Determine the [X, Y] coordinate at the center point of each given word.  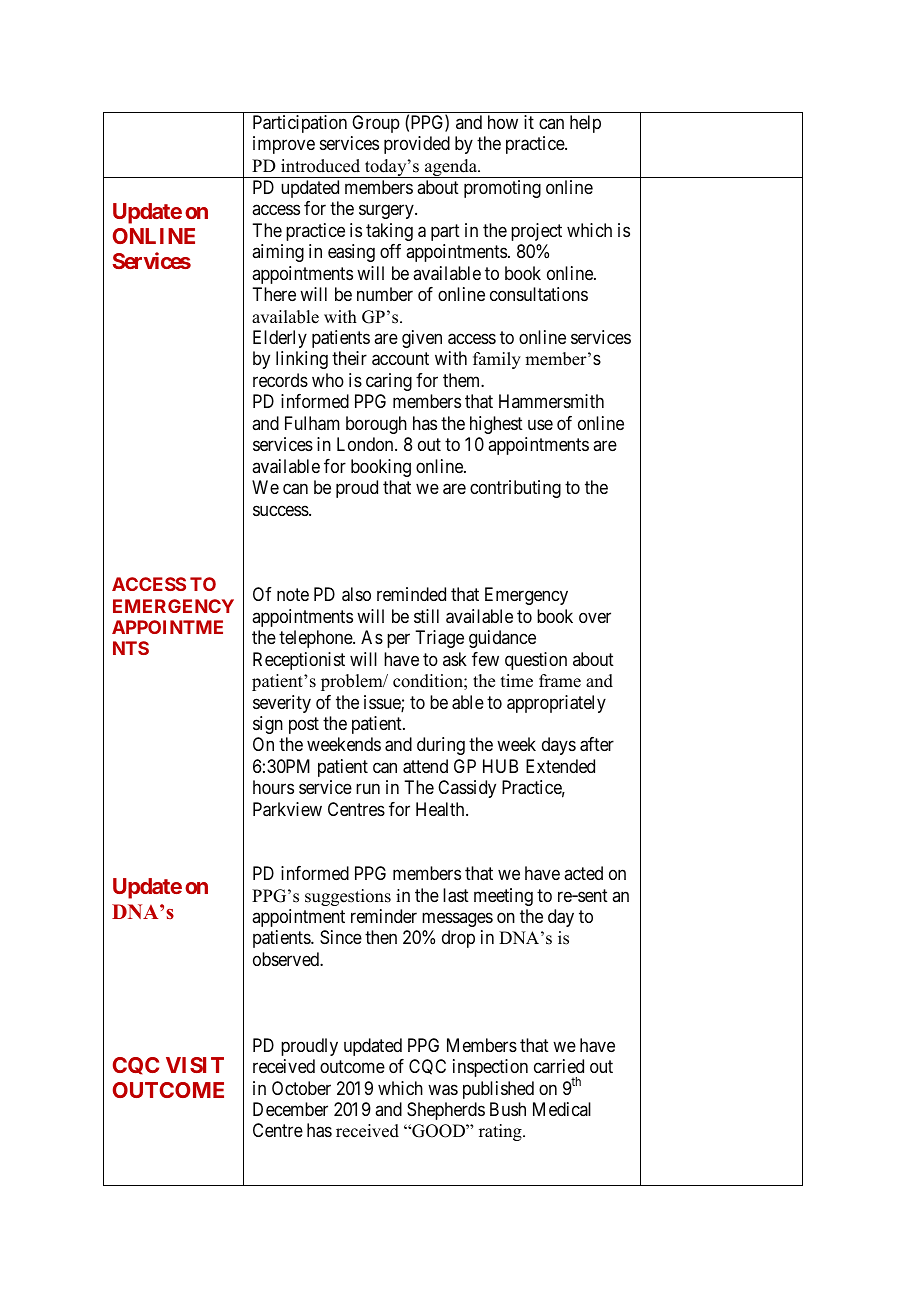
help [585, 124]
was [443, 1090]
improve [284, 145]
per [398, 641]
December [290, 1109]
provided [417, 145]
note [293, 595]
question [536, 661]
